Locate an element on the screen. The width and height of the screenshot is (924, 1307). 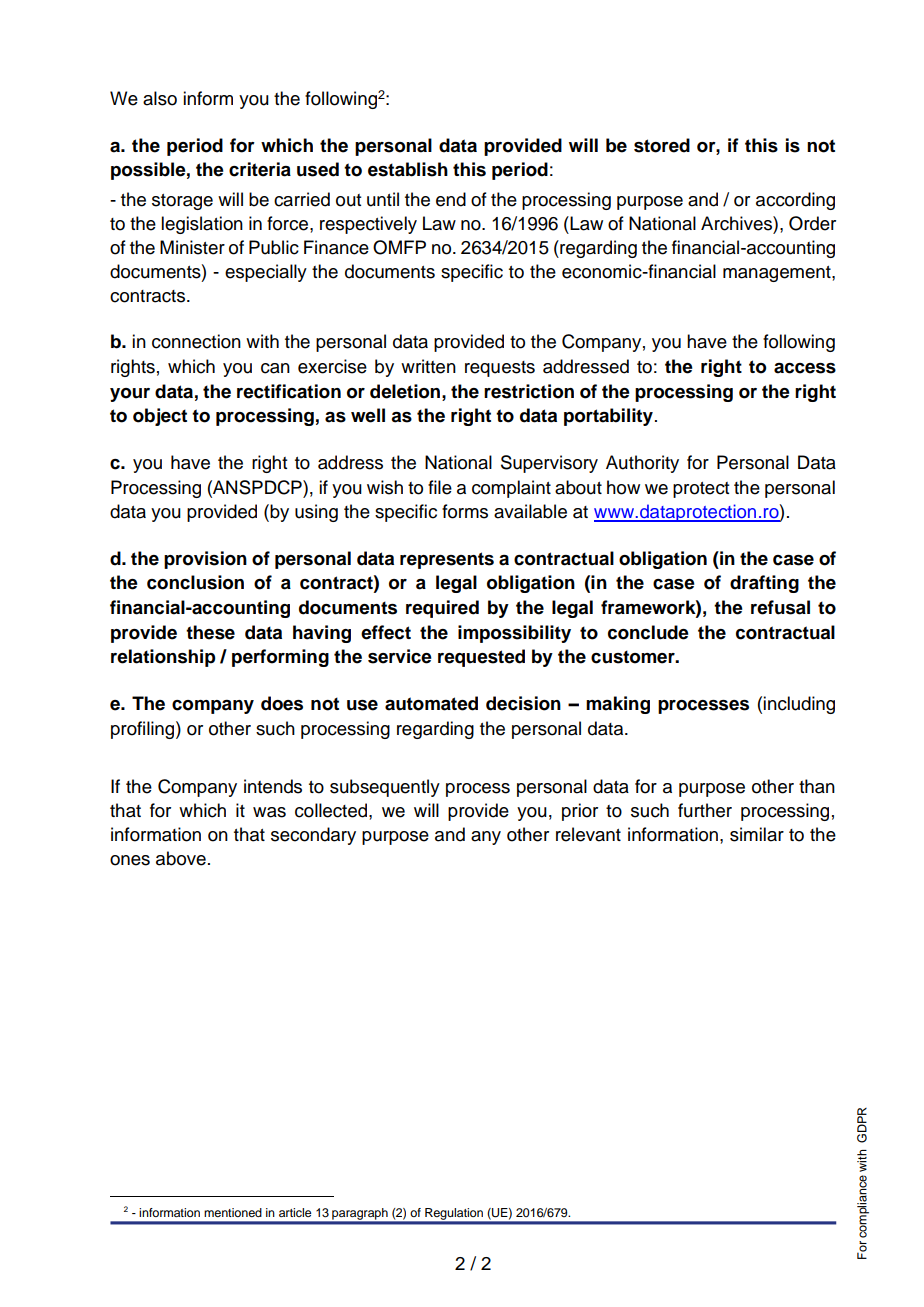
refusal is located at coordinates (780, 607).
